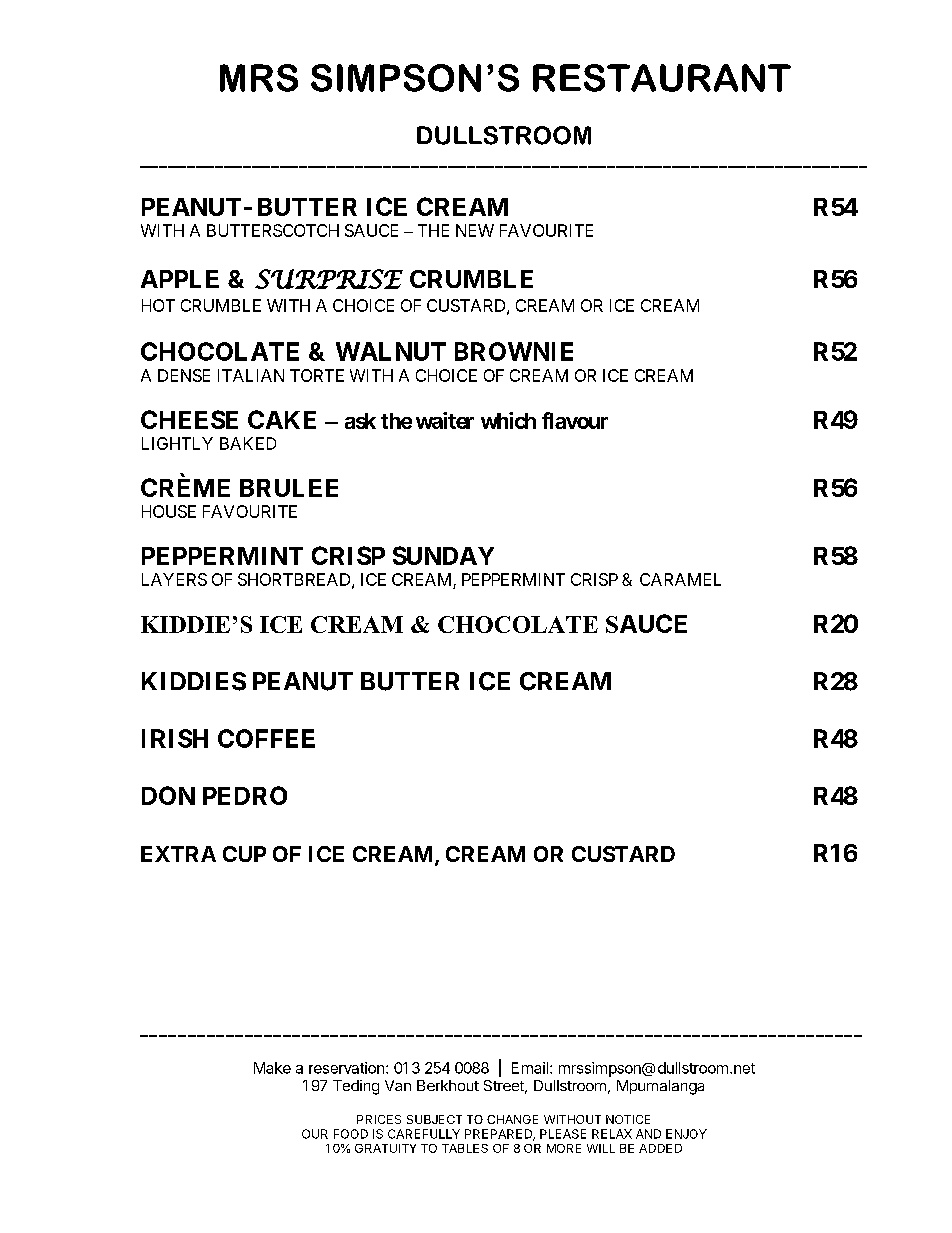 The image size is (952, 1233). Describe the element at coordinates (244, 854) in the image. I see `CUP` at that location.
